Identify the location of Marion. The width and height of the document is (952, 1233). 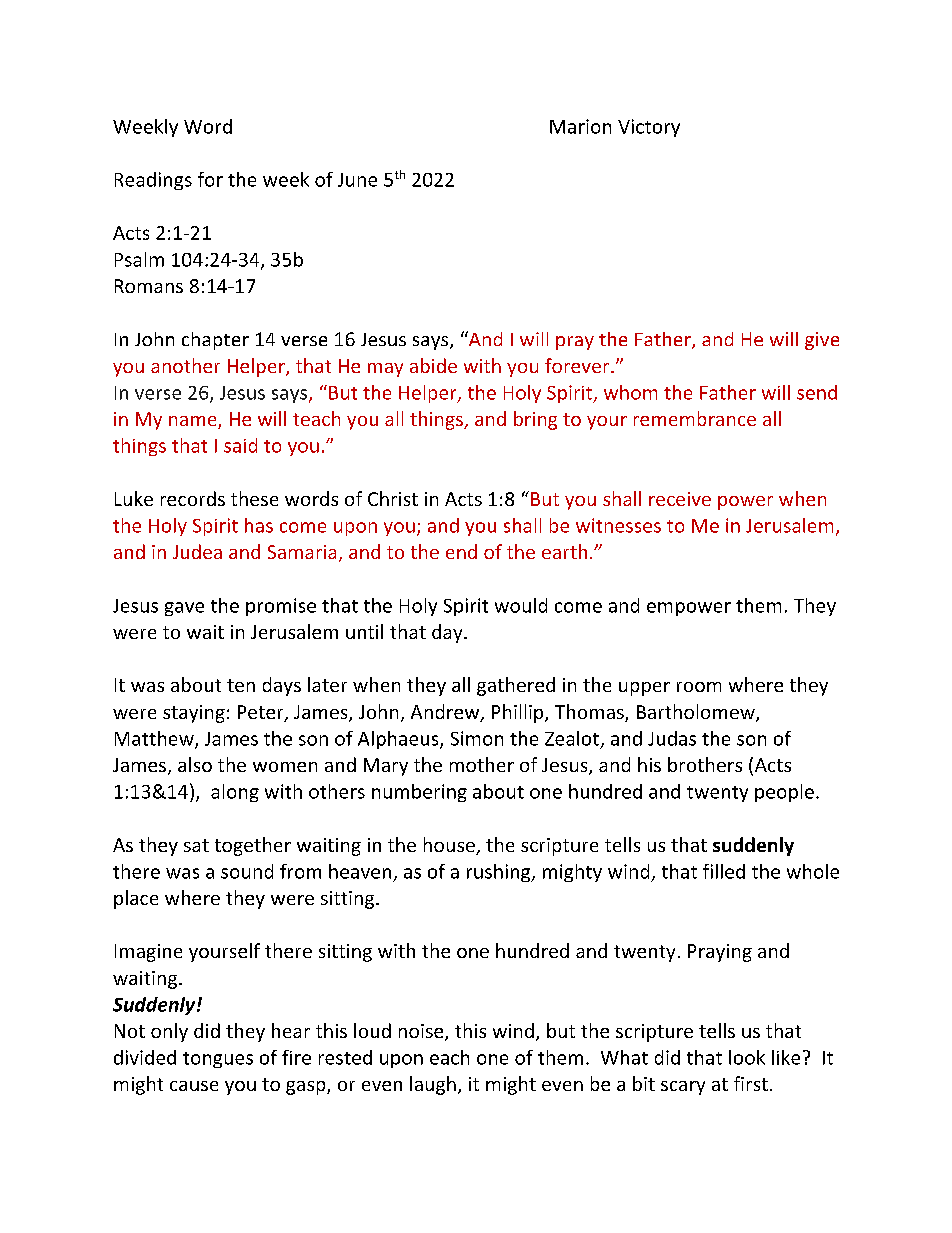
(580, 126).
